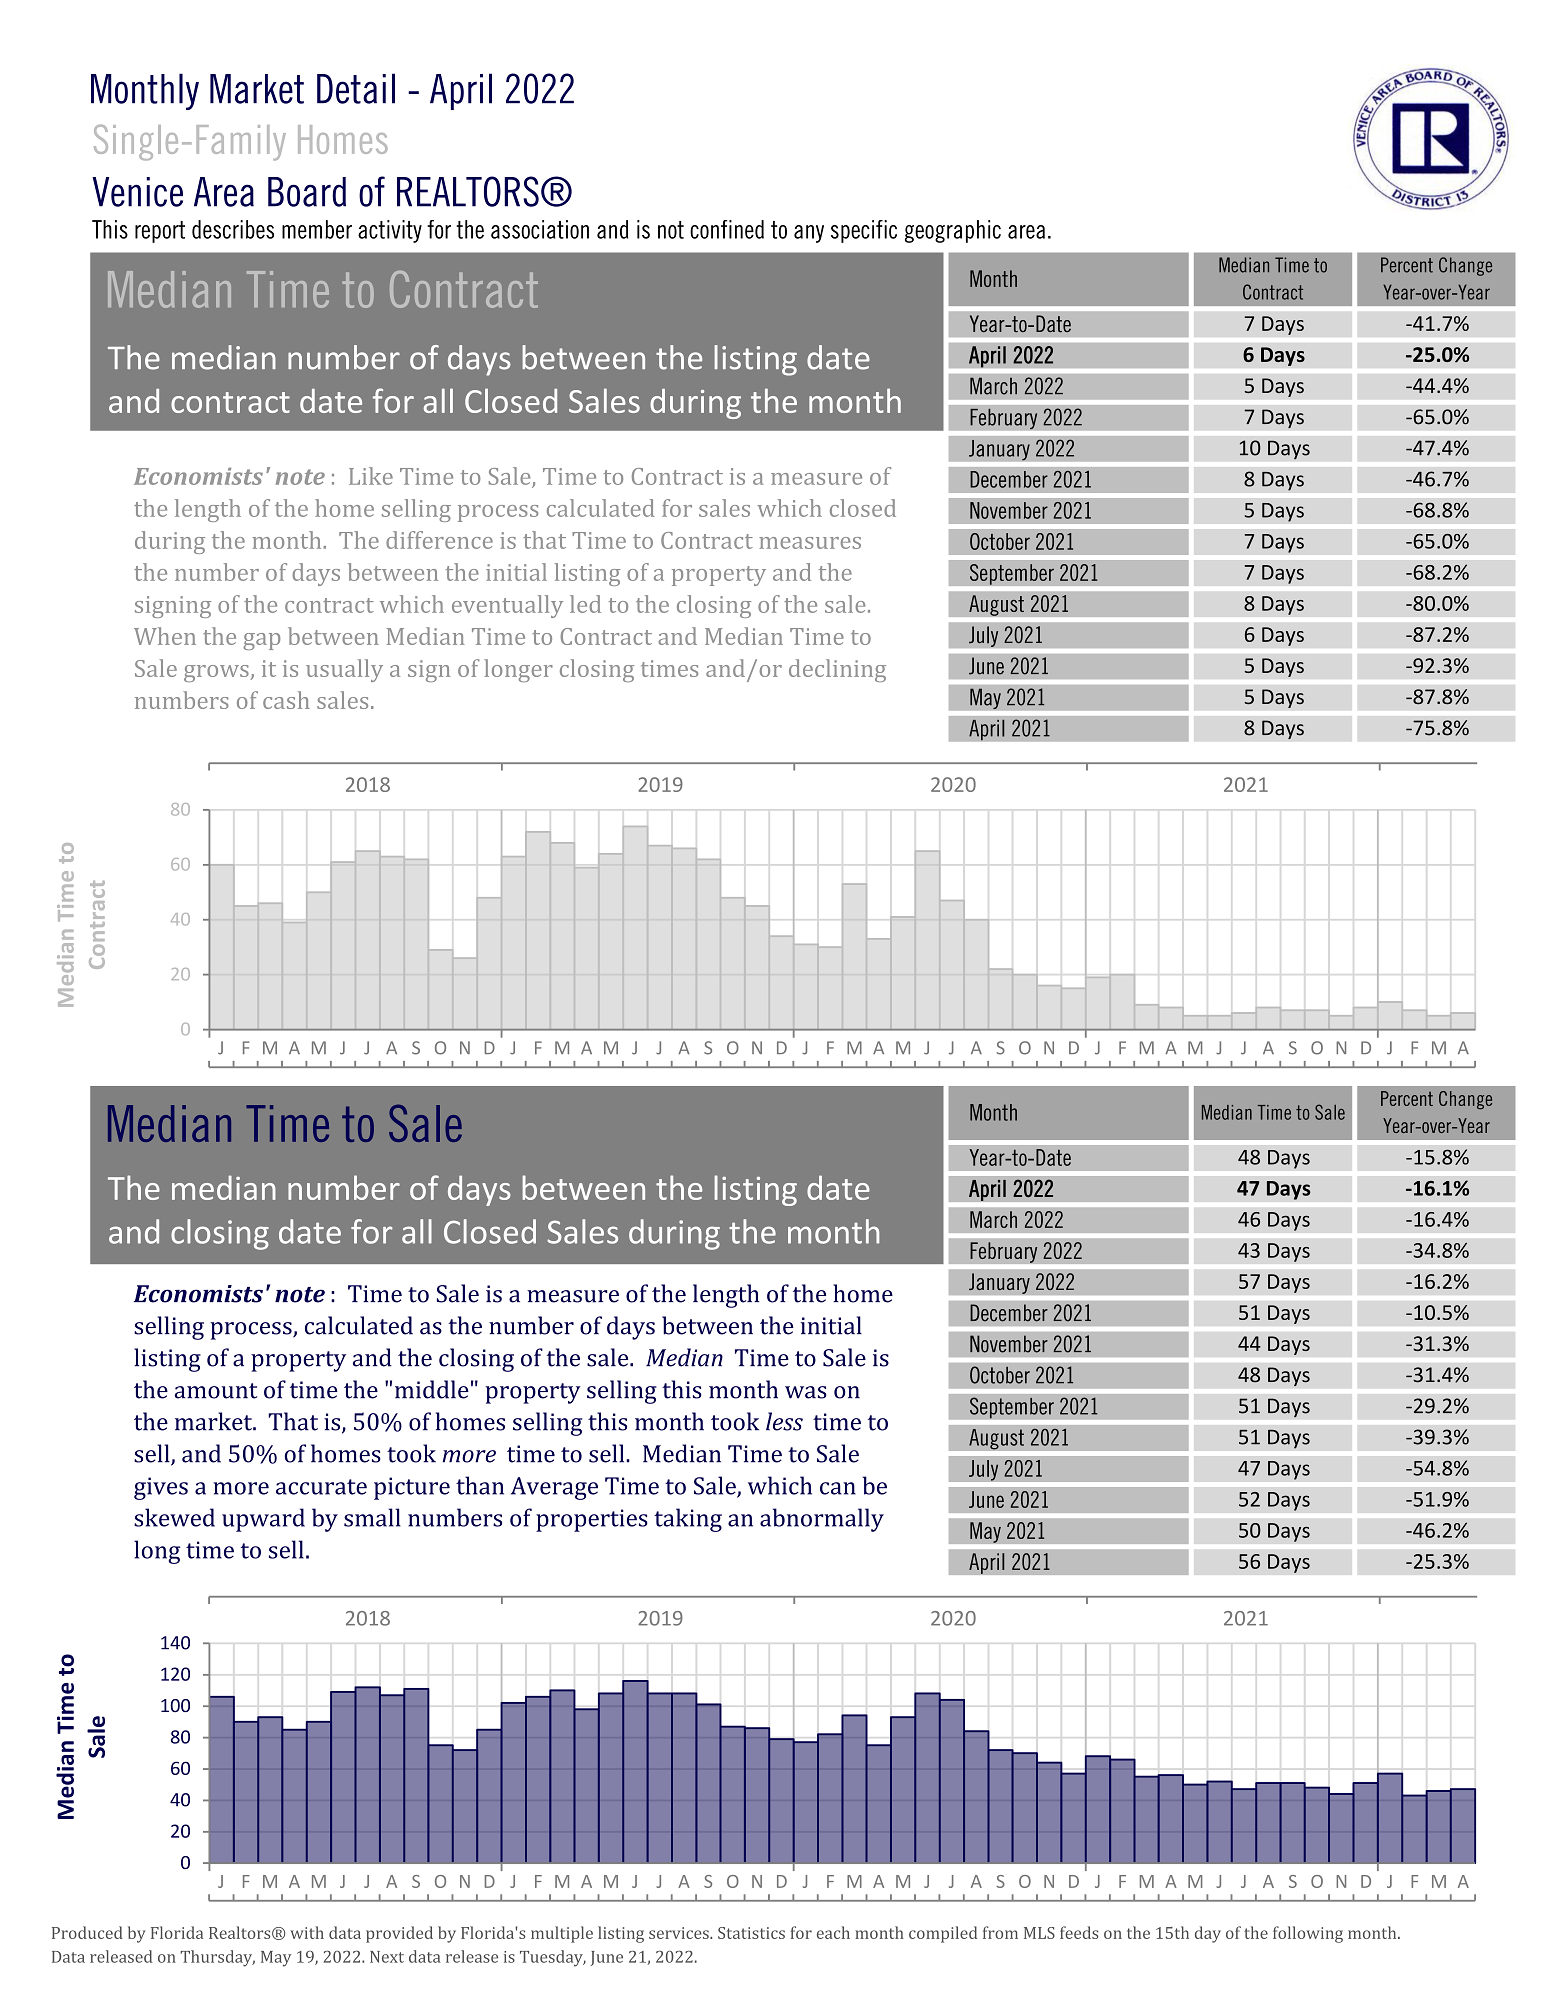 The image size is (1555, 2012). Describe the element at coordinates (307, 1932) in the document. I see `with` at that location.
